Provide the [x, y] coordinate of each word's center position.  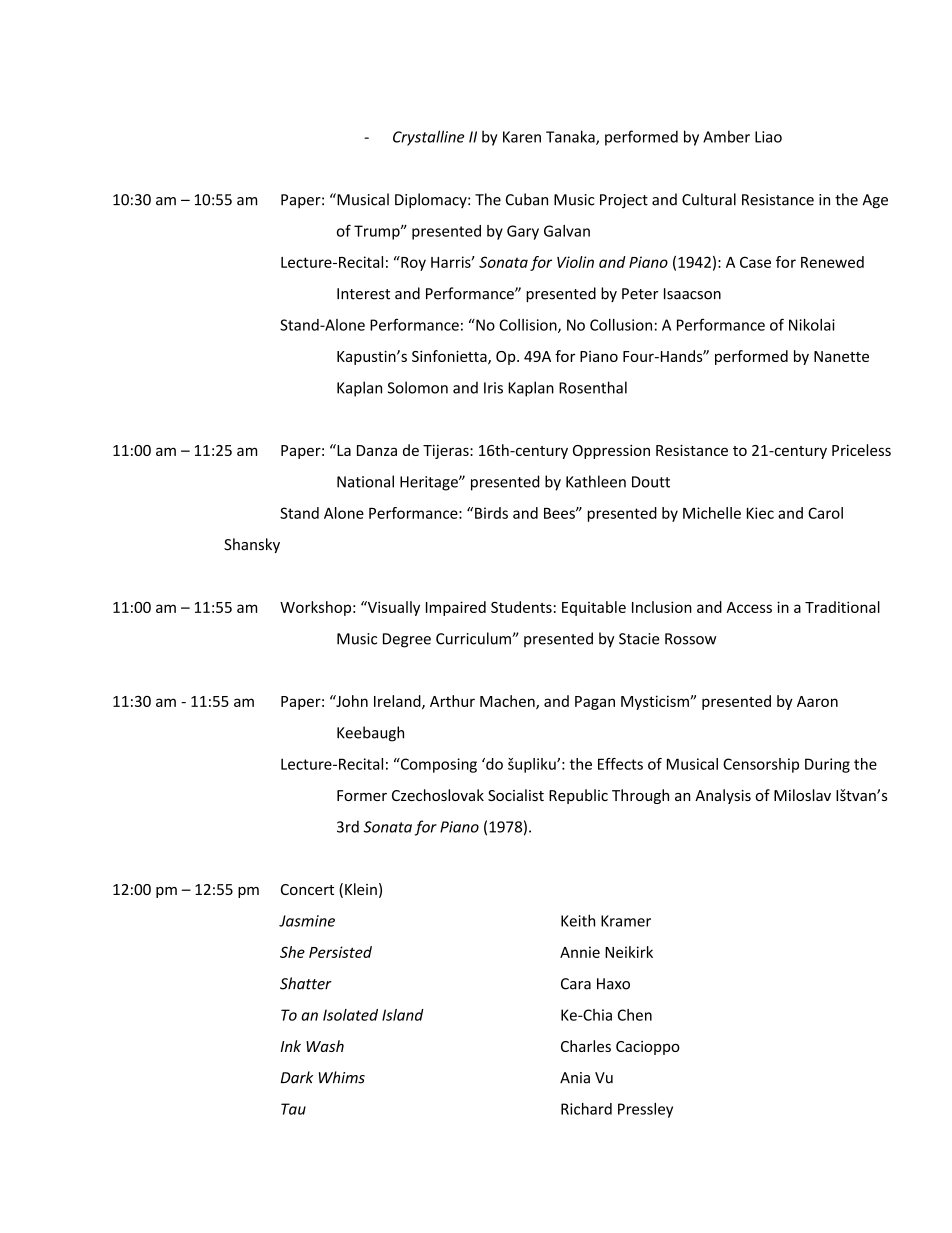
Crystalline [428, 138]
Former [362, 795]
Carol [825, 513]
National [365, 481]
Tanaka [571, 137]
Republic [578, 796]
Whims [342, 1077]
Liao [768, 137]
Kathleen [596, 481]
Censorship [761, 765]
